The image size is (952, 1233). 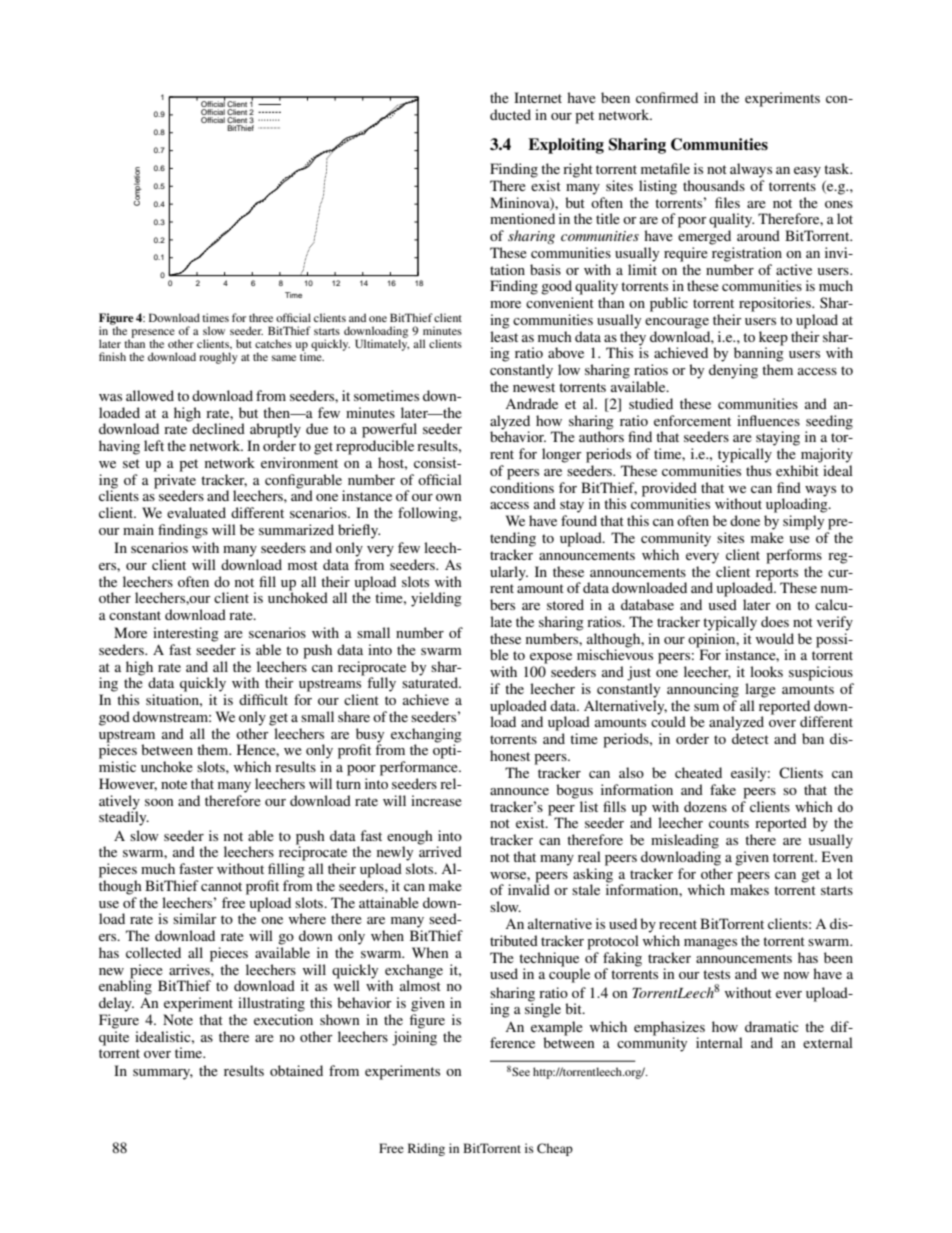 I want to click on interesting, so click(x=186, y=634).
